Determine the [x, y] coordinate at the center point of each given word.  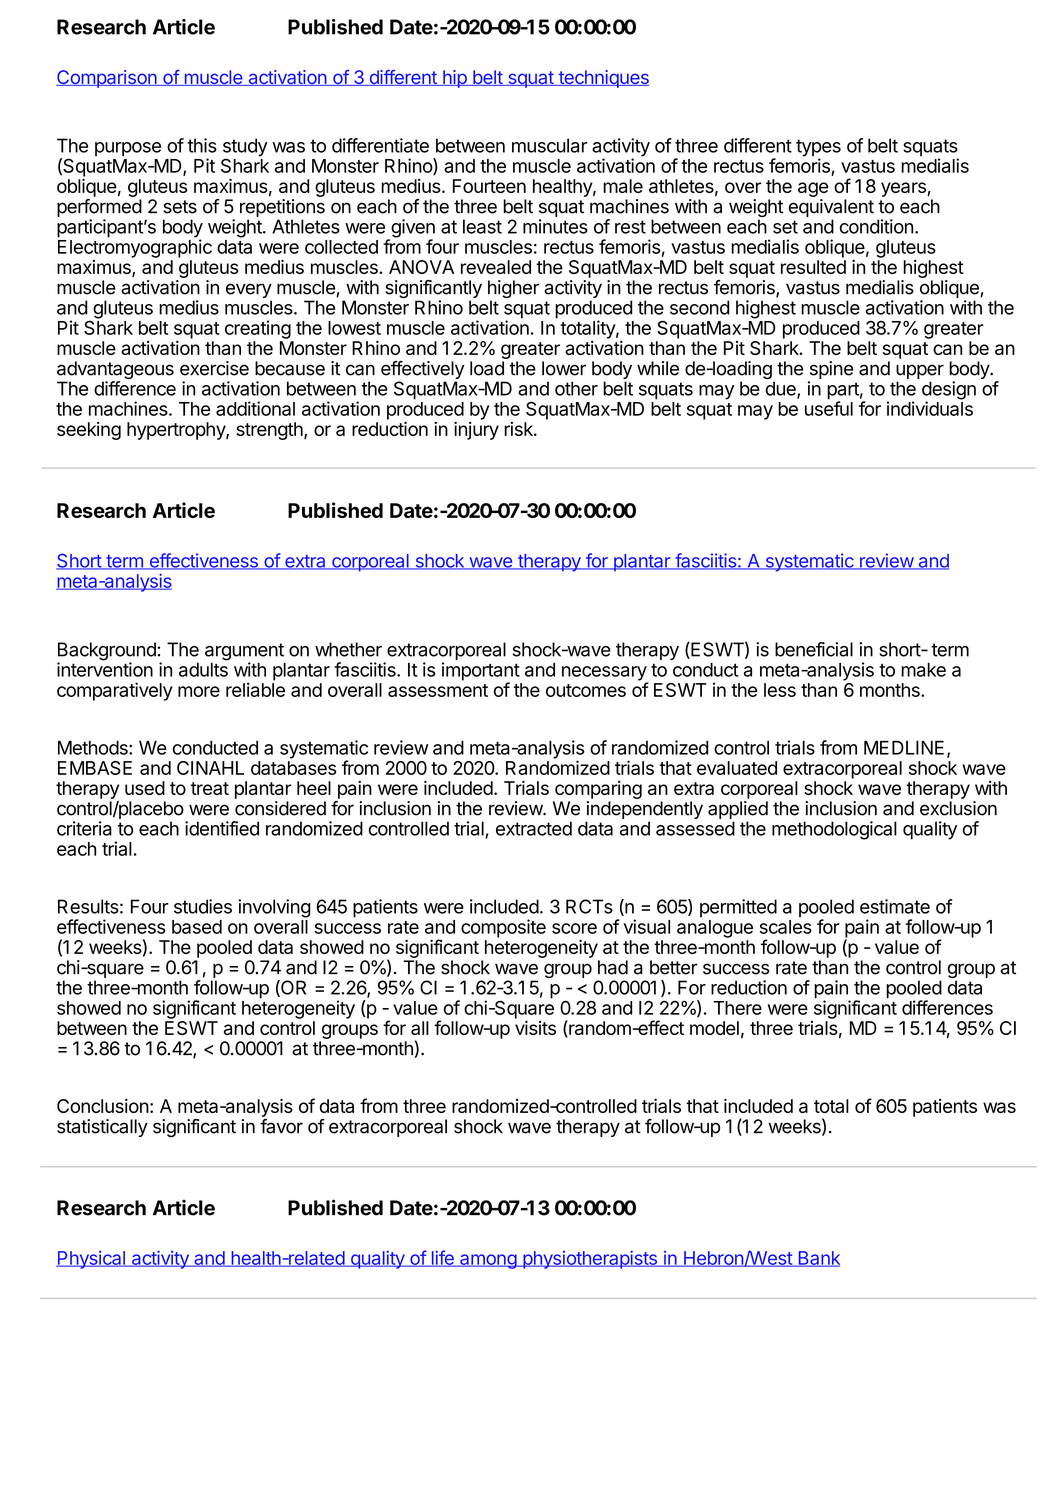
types [818, 149]
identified [222, 828]
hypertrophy [177, 431]
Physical [91, 1260]
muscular [549, 145]
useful [829, 407]
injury [476, 431]
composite [503, 928]
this [202, 145]
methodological [834, 830]
